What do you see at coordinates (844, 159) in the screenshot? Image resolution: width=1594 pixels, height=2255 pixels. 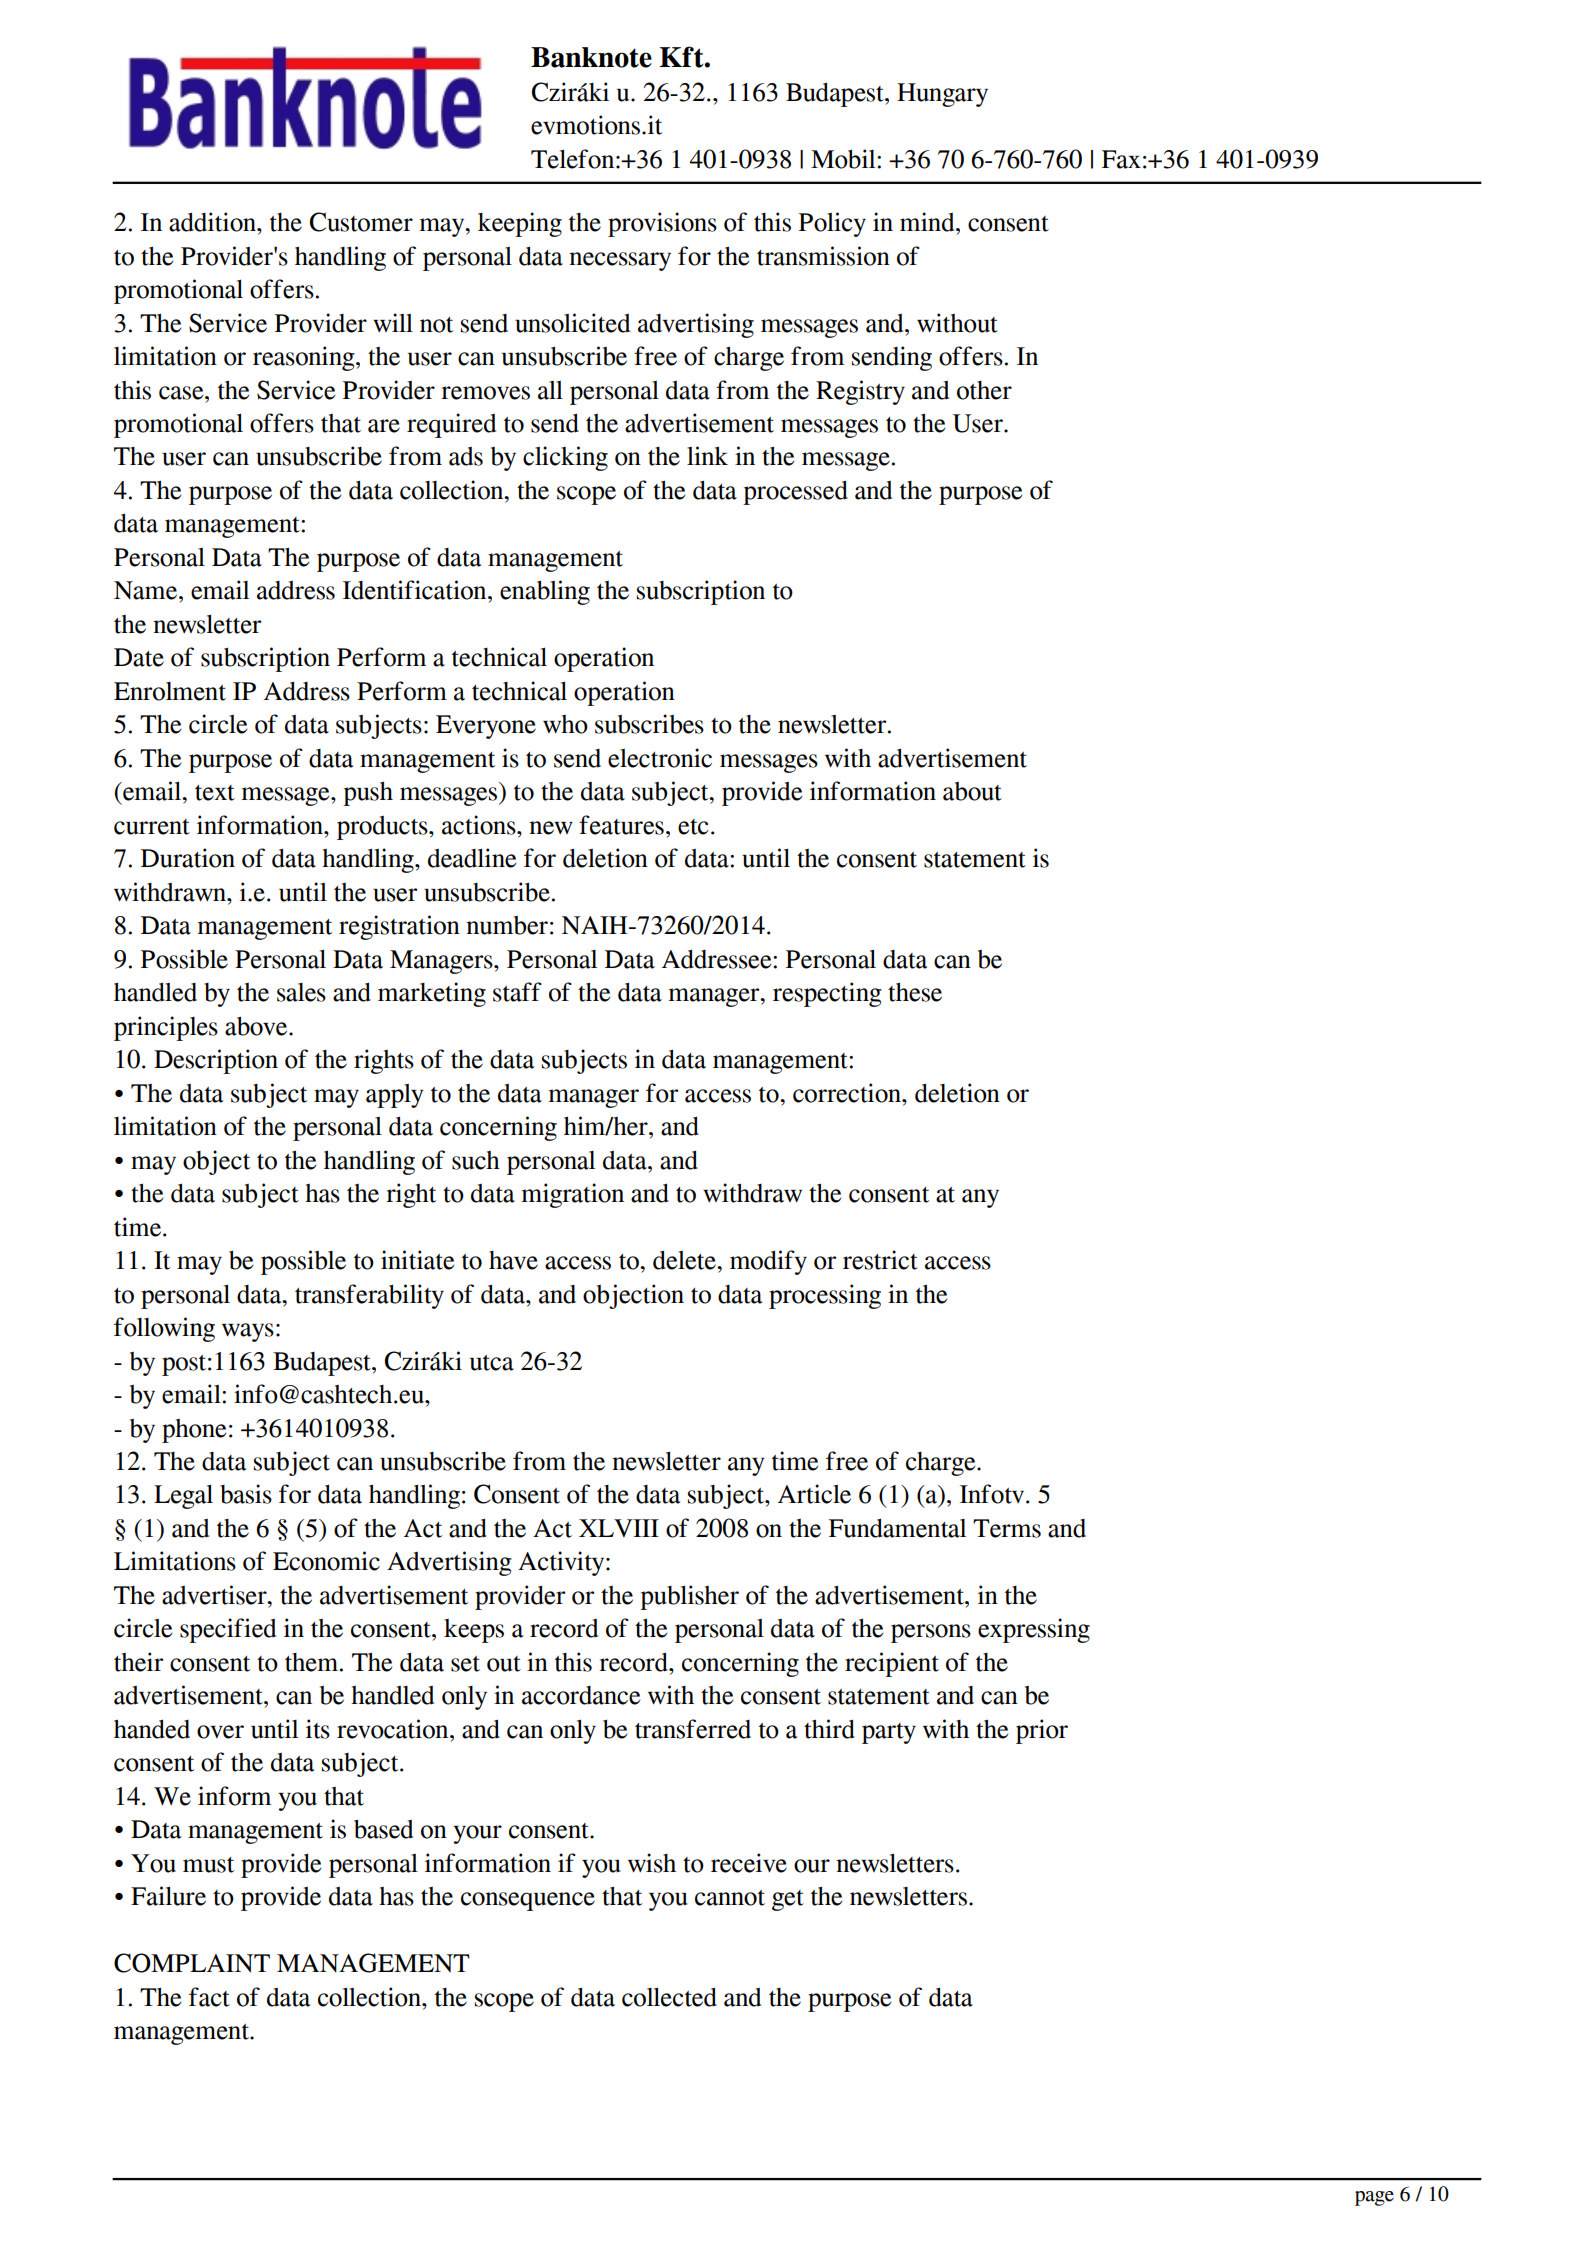 I see `Mobil` at bounding box center [844, 159].
